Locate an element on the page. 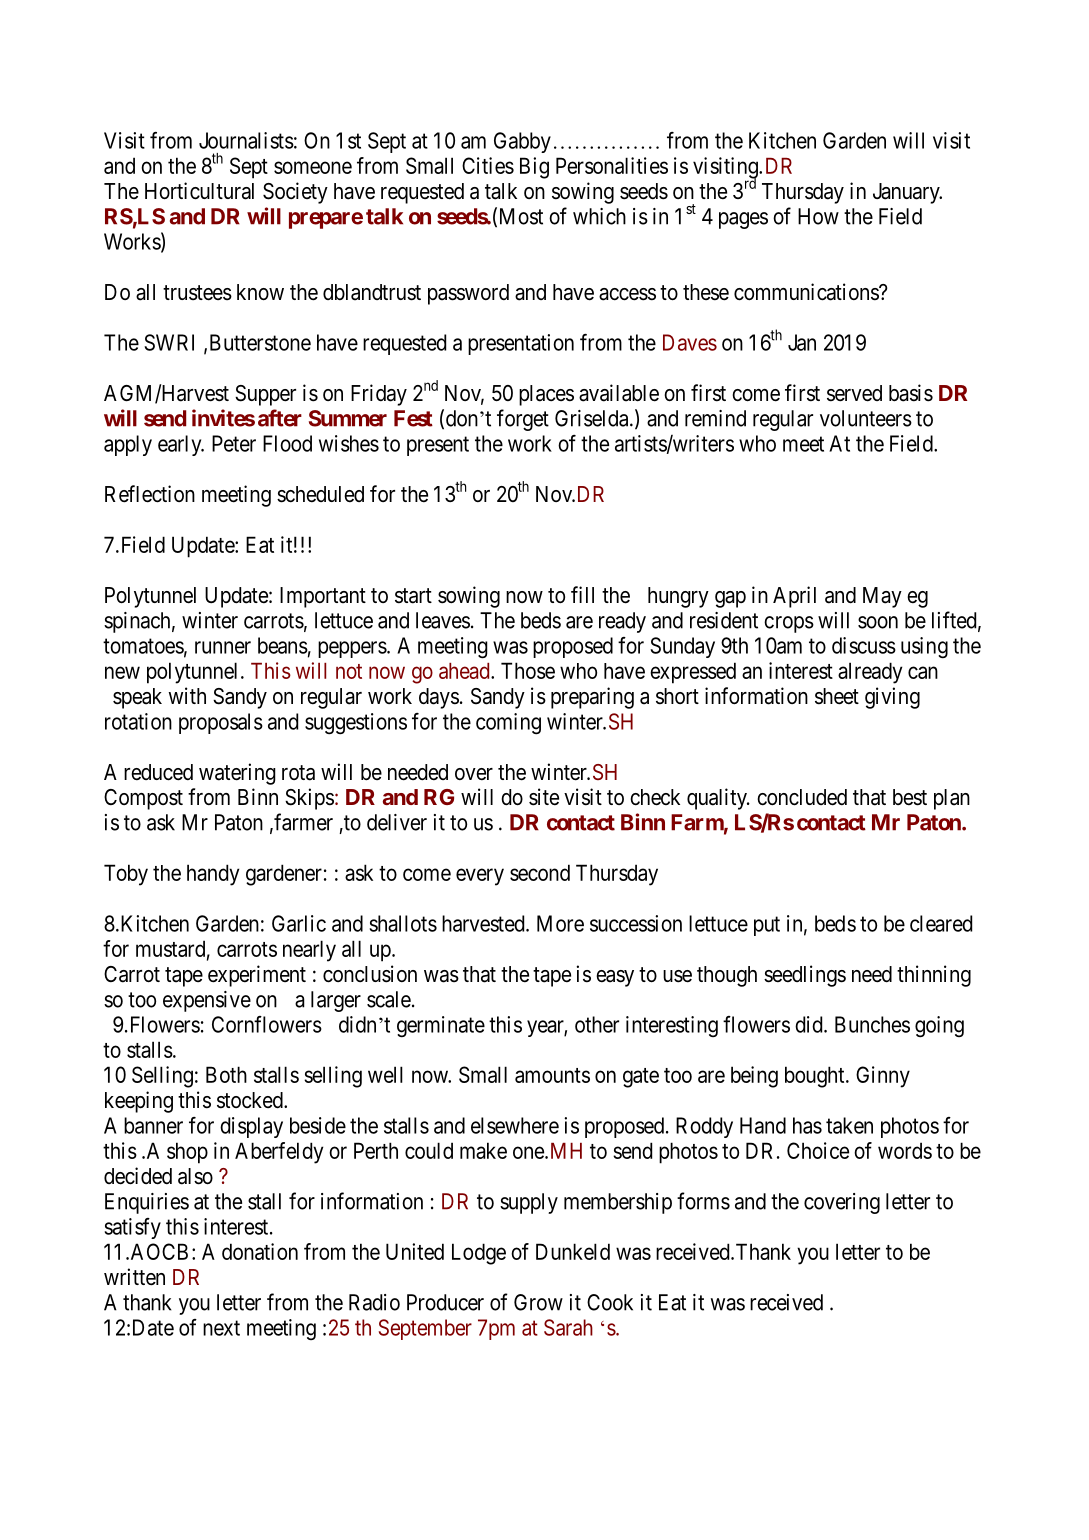 The image size is (1089, 1540). More is located at coordinates (560, 923).
